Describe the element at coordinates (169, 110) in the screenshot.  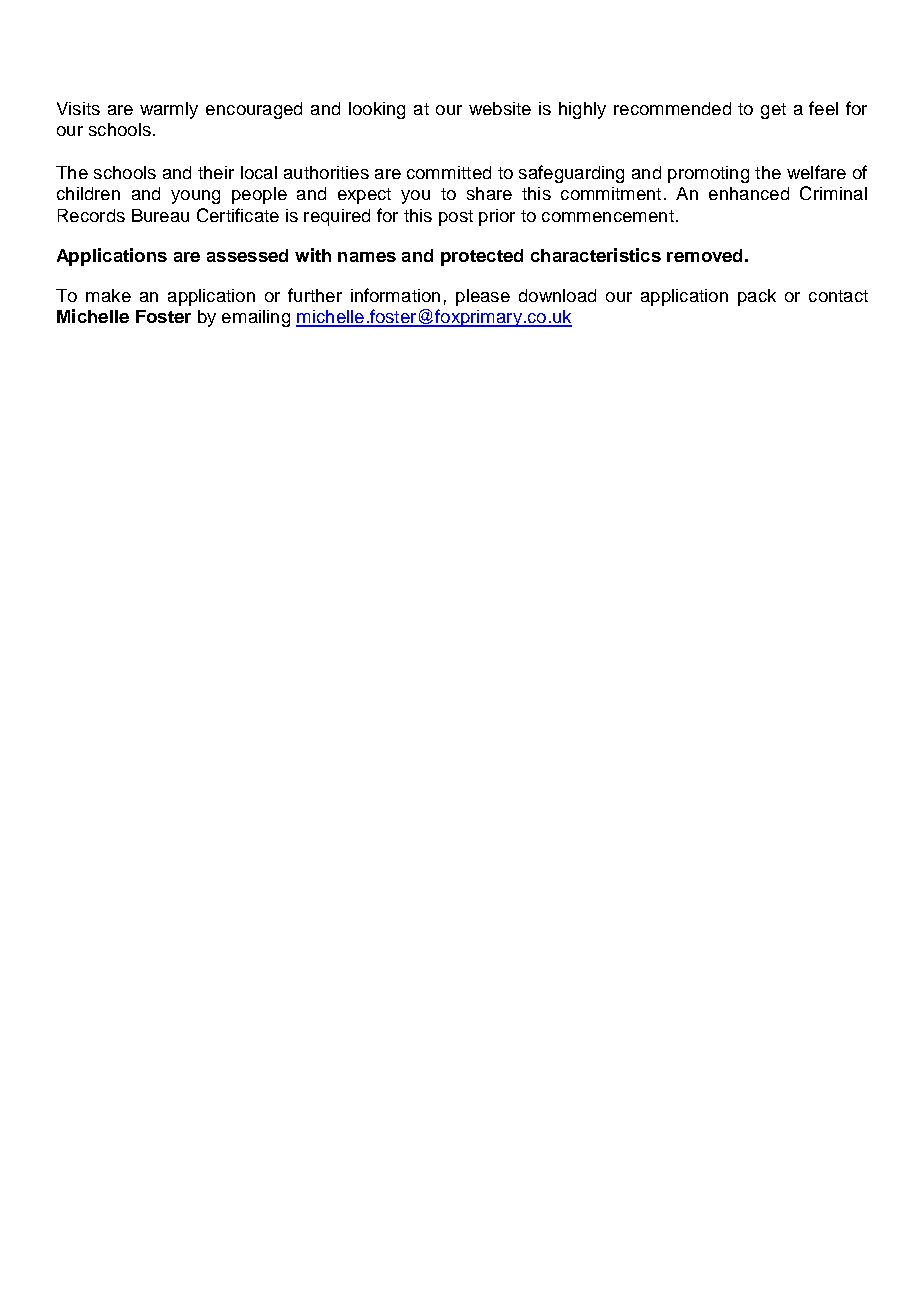
I see `warmly` at that location.
